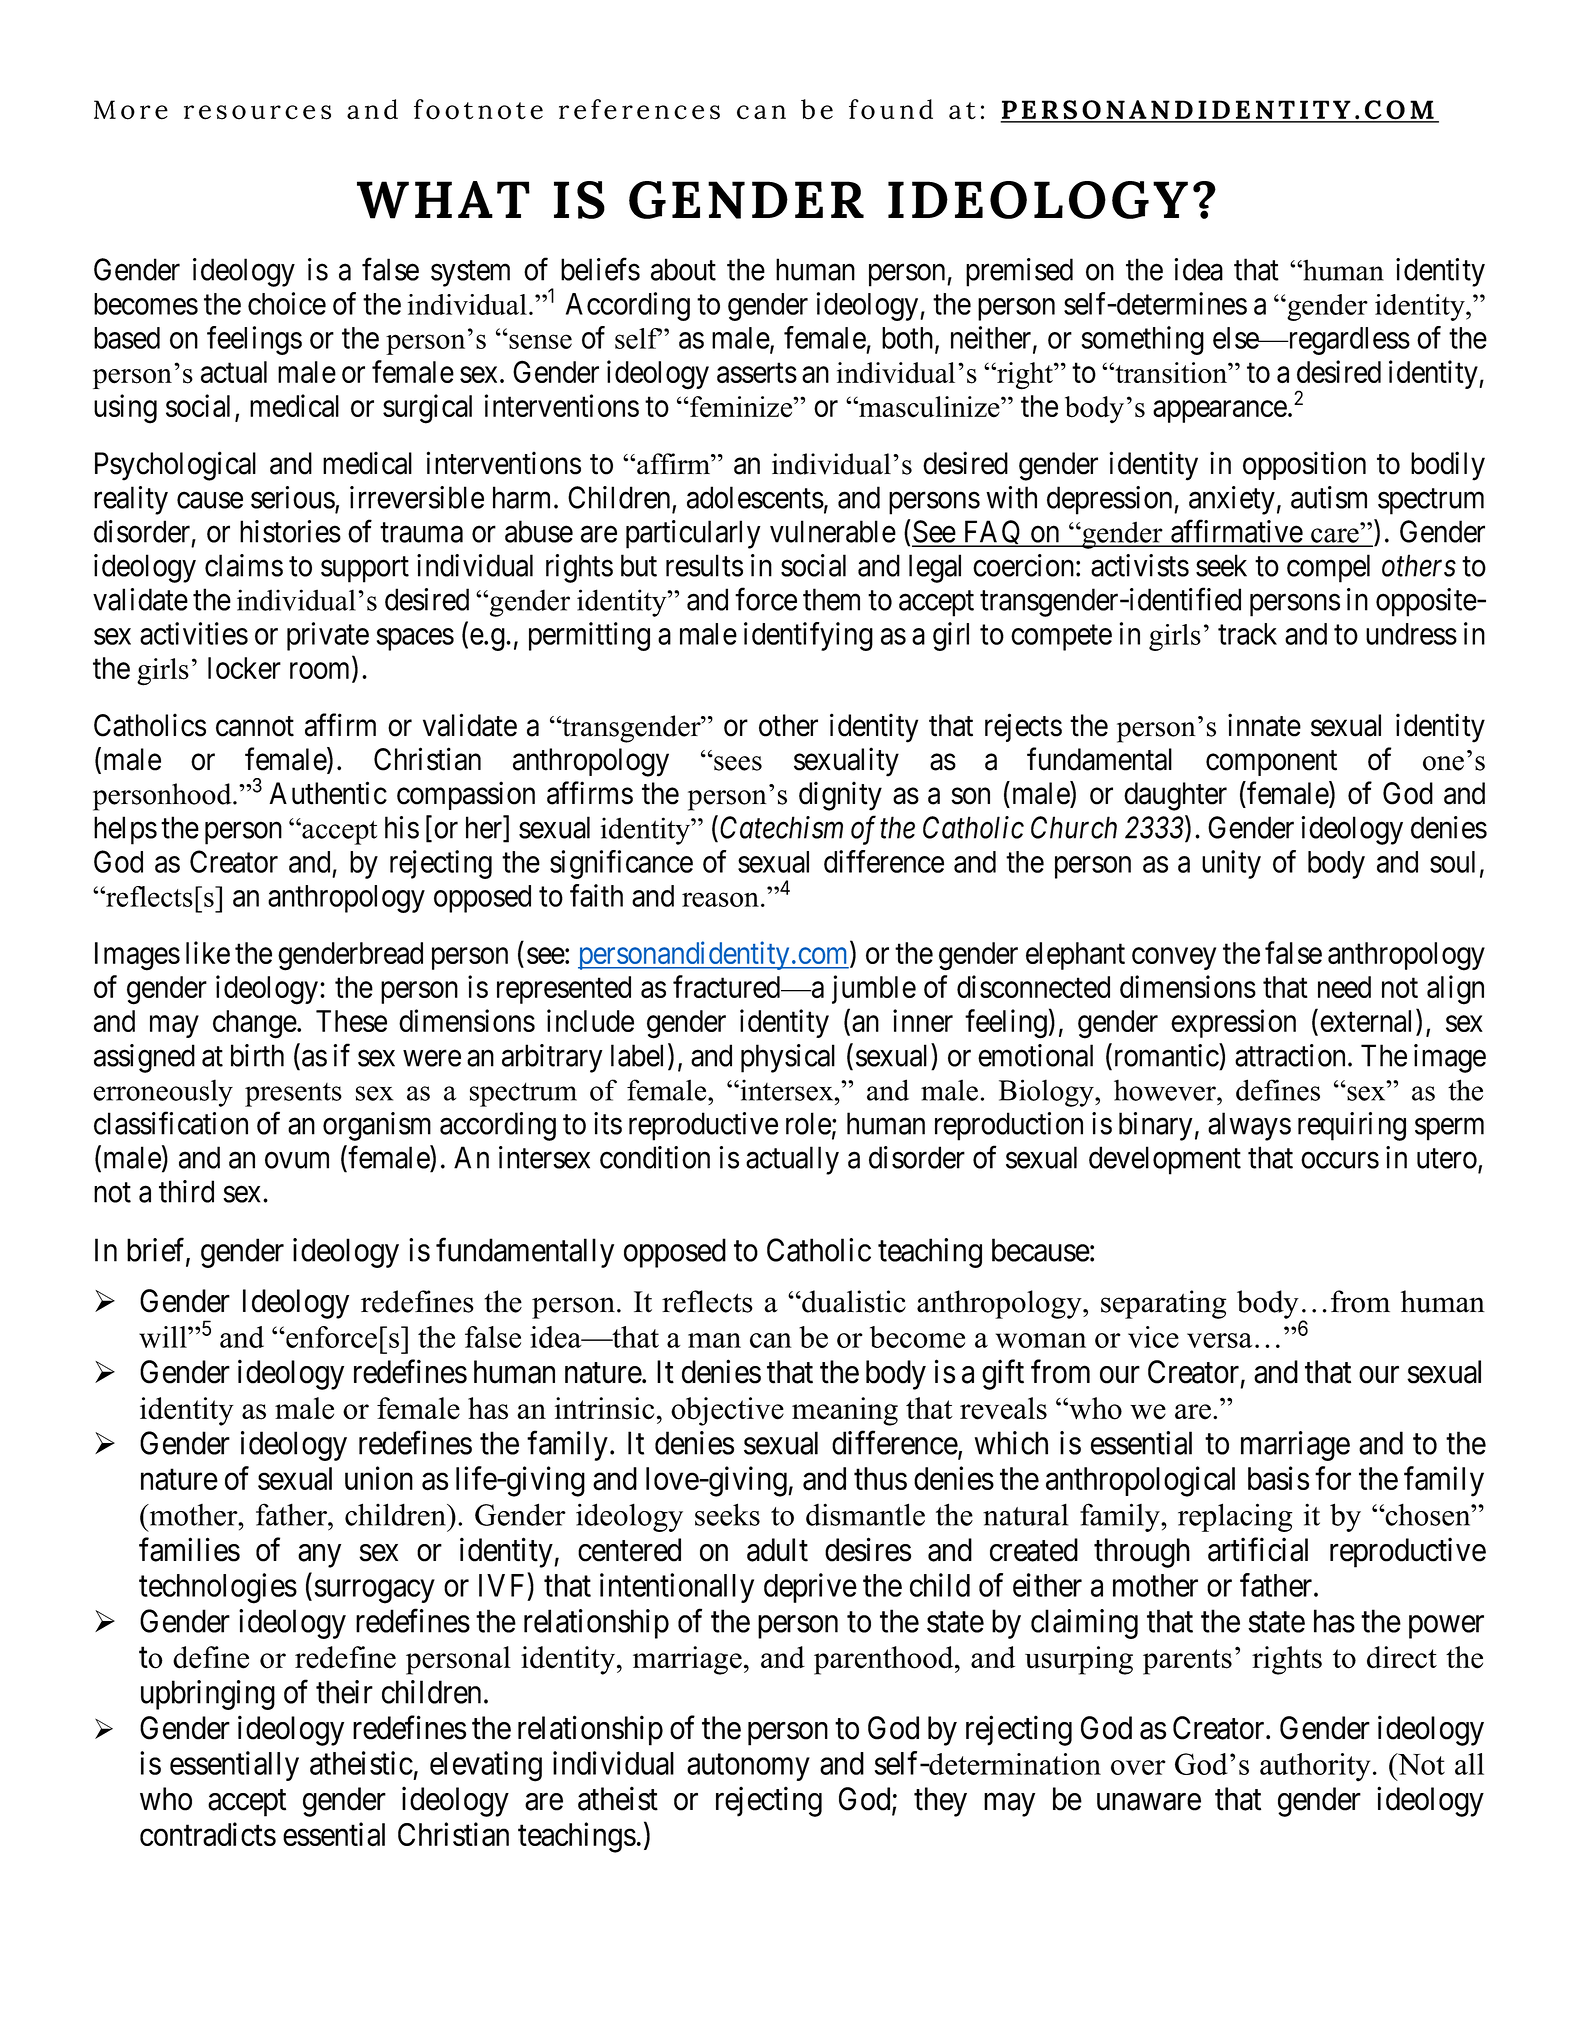 The width and height of the screenshot is (1578, 2042). I want to click on change, so click(255, 1024).
